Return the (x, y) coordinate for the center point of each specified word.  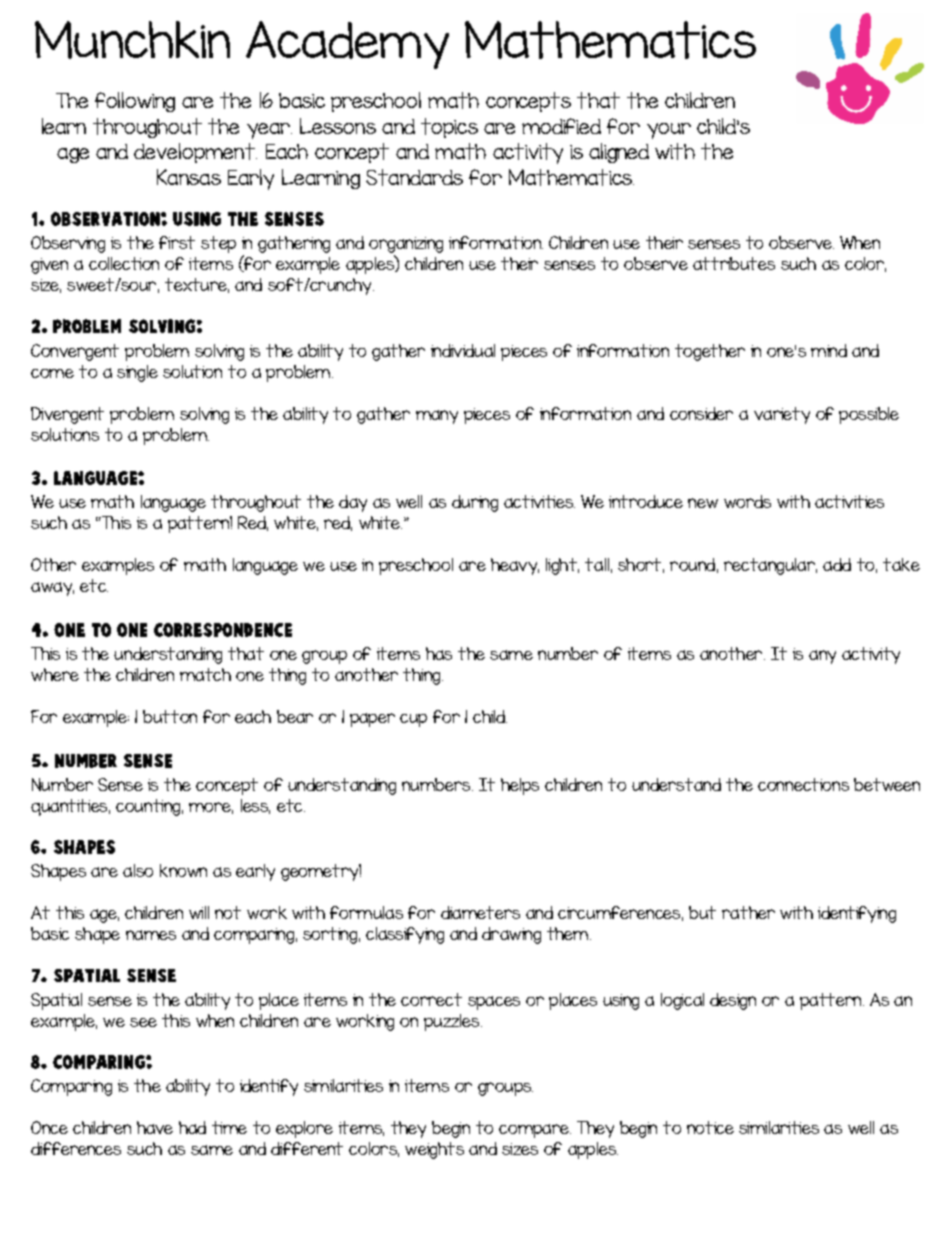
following (135, 102)
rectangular (770, 566)
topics (449, 128)
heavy (515, 566)
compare (535, 1131)
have (155, 1127)
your (669, 131)
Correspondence (223, 630)
